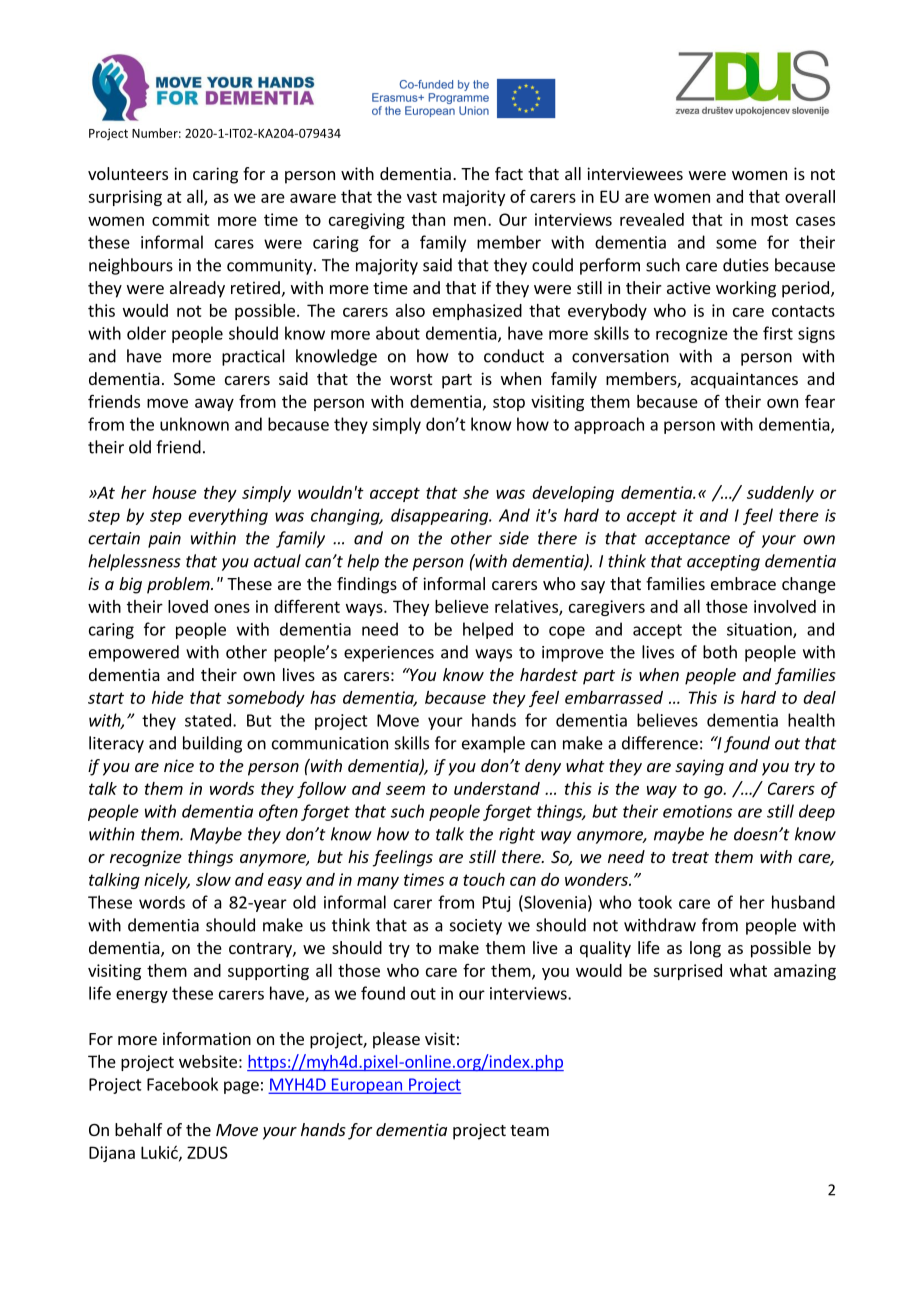 Image resolution: width=924 pixels, height=1308 pixels. What do you see at coordinates (174, 492) in the screenshot?
I see `house` at bounding box center [174, 492].
